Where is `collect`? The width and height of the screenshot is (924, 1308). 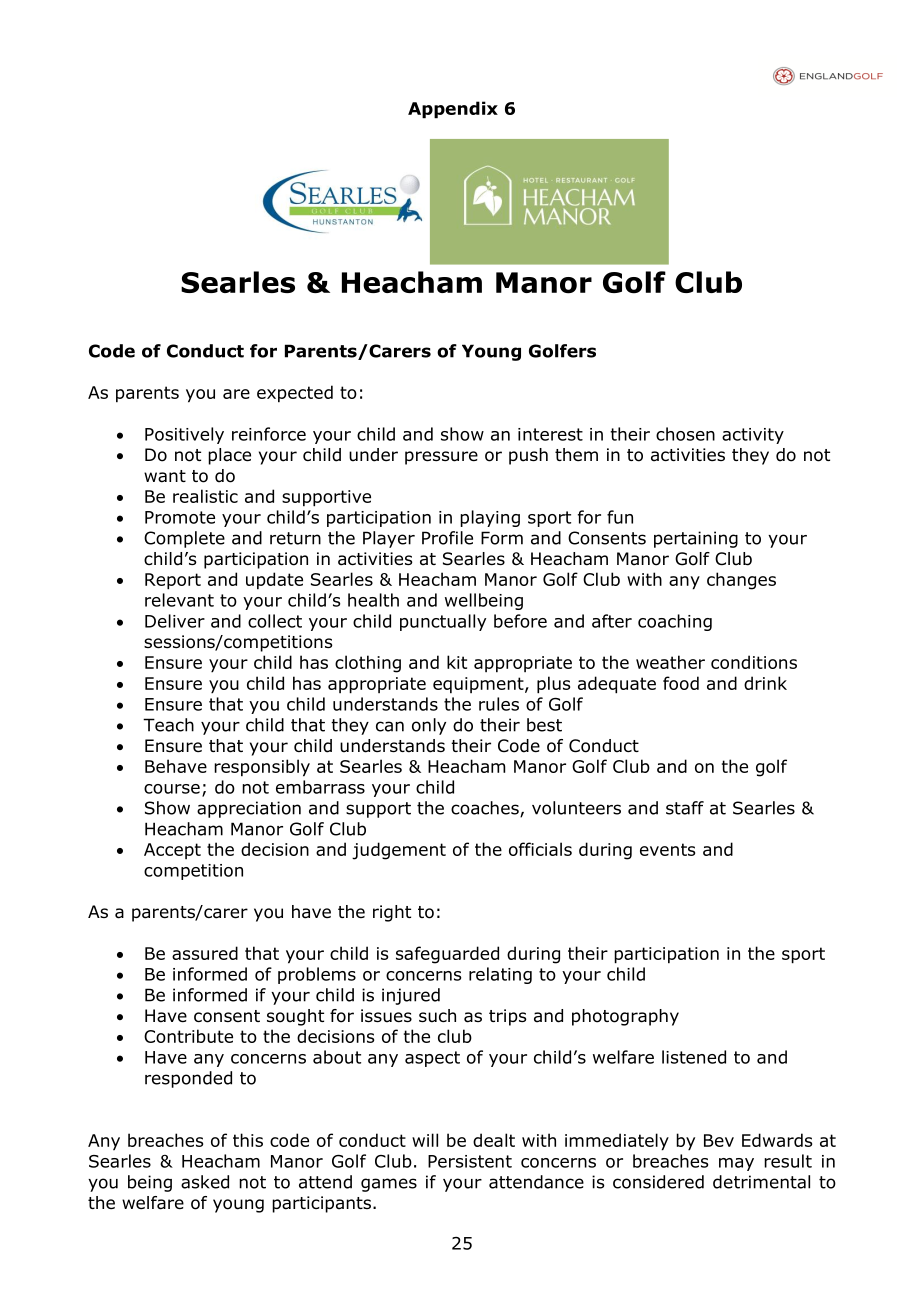
collect is located at coordinates (275, 621).
